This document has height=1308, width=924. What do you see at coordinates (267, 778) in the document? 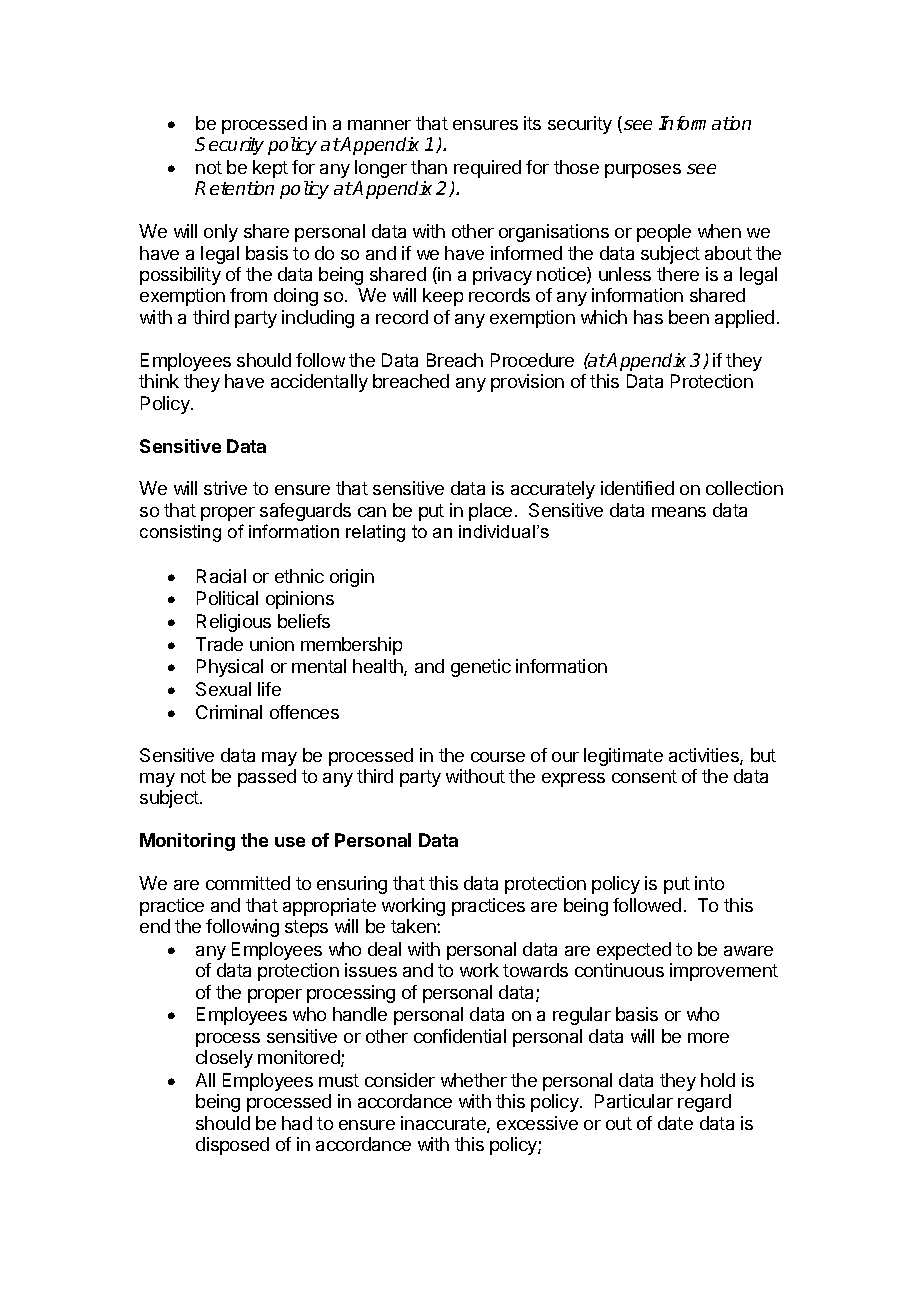
I see `passed` at bounding box center [267, 778].
